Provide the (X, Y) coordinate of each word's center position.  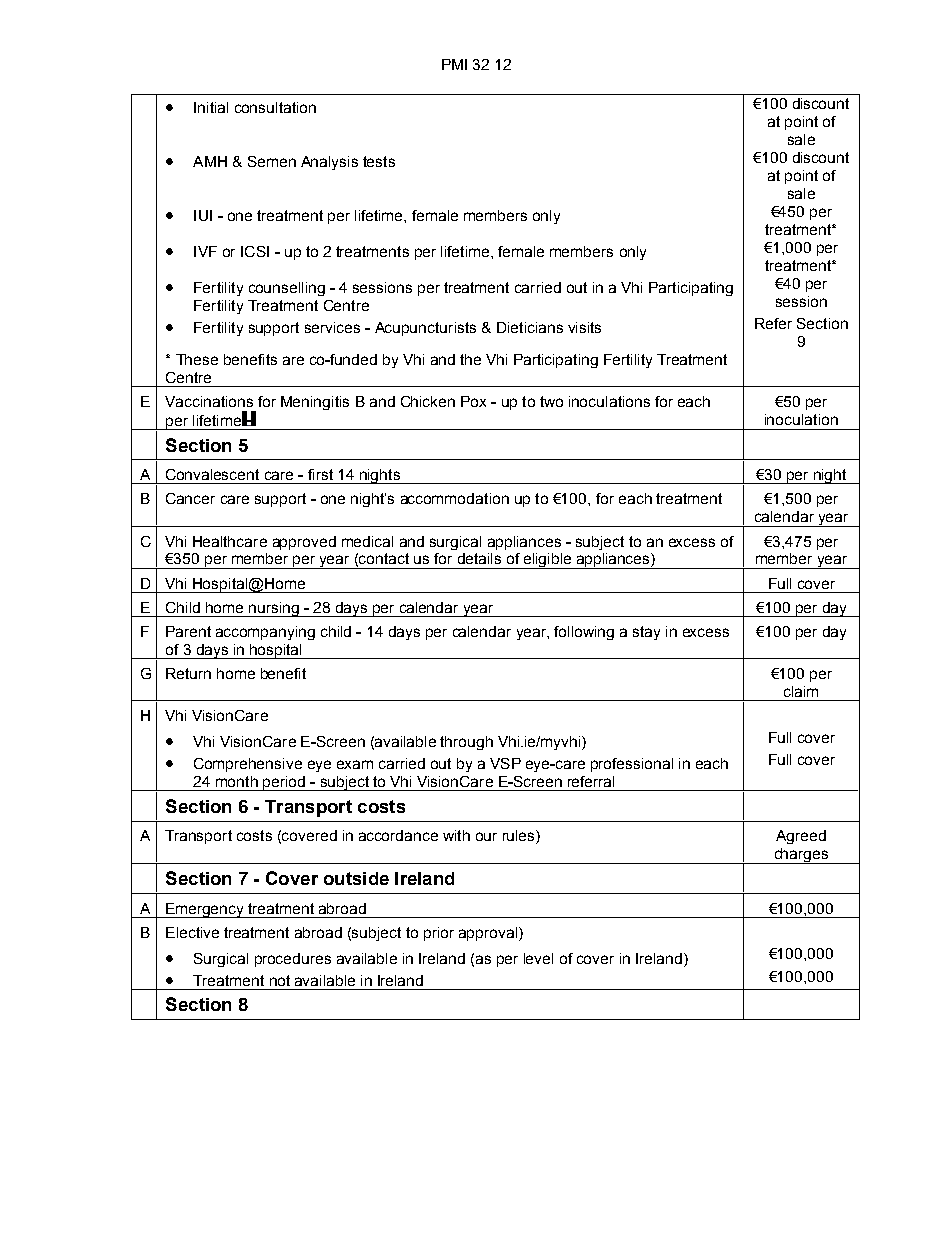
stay (646, 633)
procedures (293, 960)
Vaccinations (209, 401)
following (584, 633)
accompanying (265, 633)
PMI (454, 64)
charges (801, 856)
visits (584, 327)
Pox (473, 401)
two (551, 401)
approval (488, 934)
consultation (275, 107)
